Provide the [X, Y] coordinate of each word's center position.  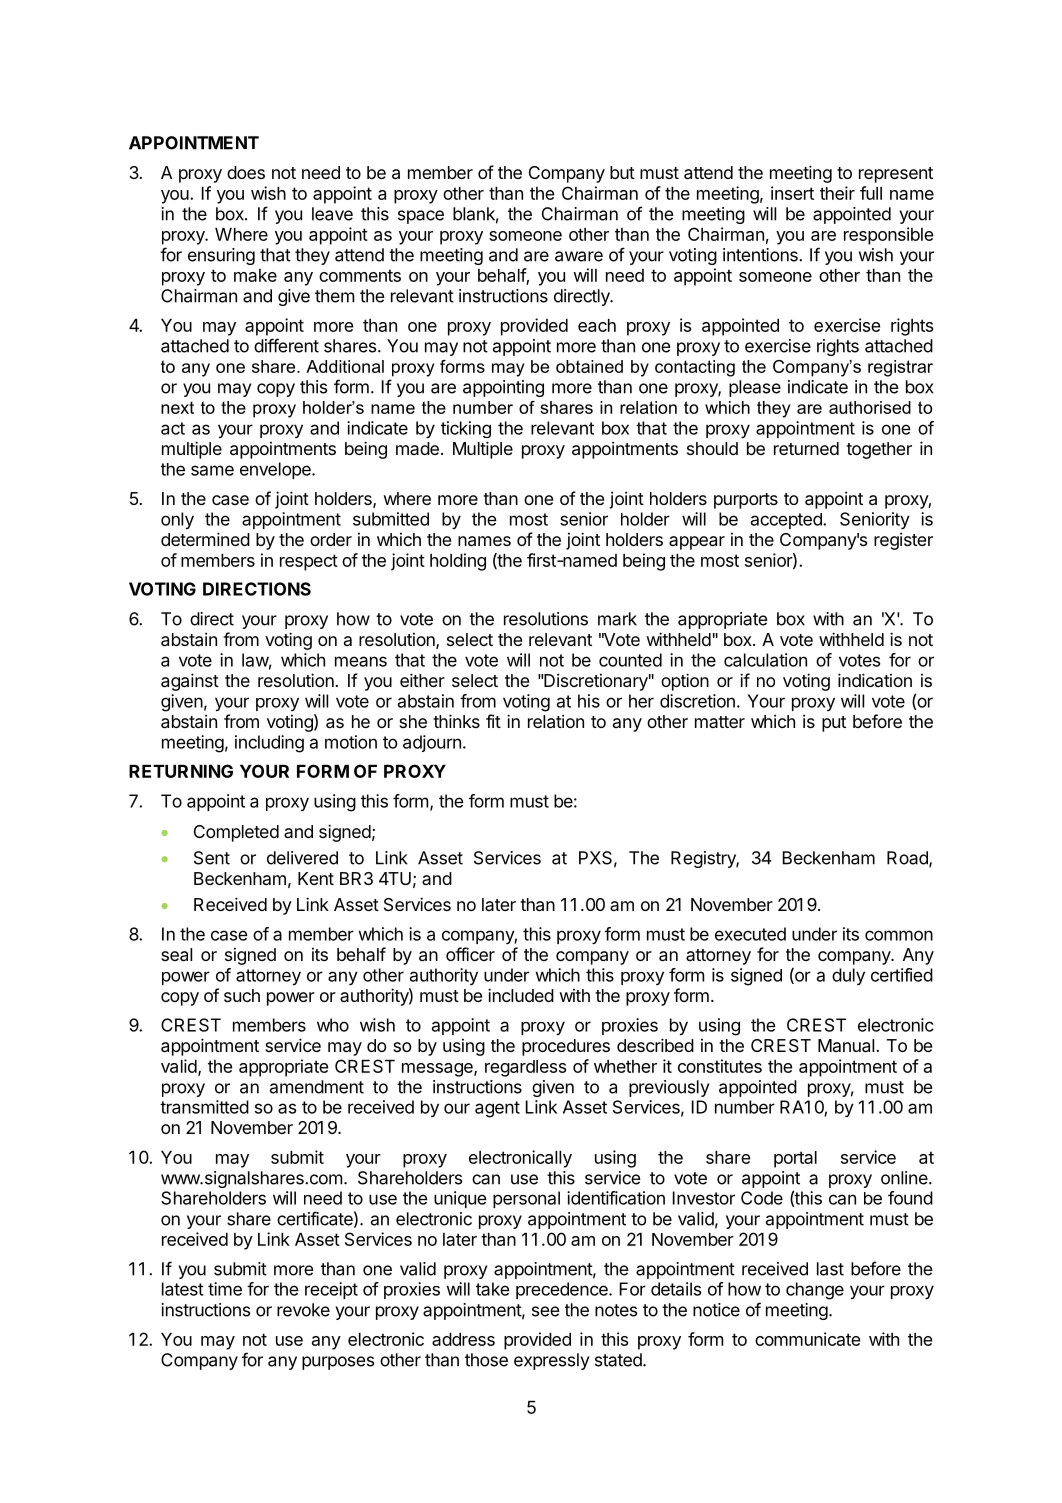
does [246, 172]
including [269, 744]
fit [493, 721]
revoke [303, 1310]
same [212, 470]
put [834, 724]
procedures [566, 1047]
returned [806, 448]
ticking [466, 429]
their [837, 193]
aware [579, 256]
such [242, 995]
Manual [846, 1045]
